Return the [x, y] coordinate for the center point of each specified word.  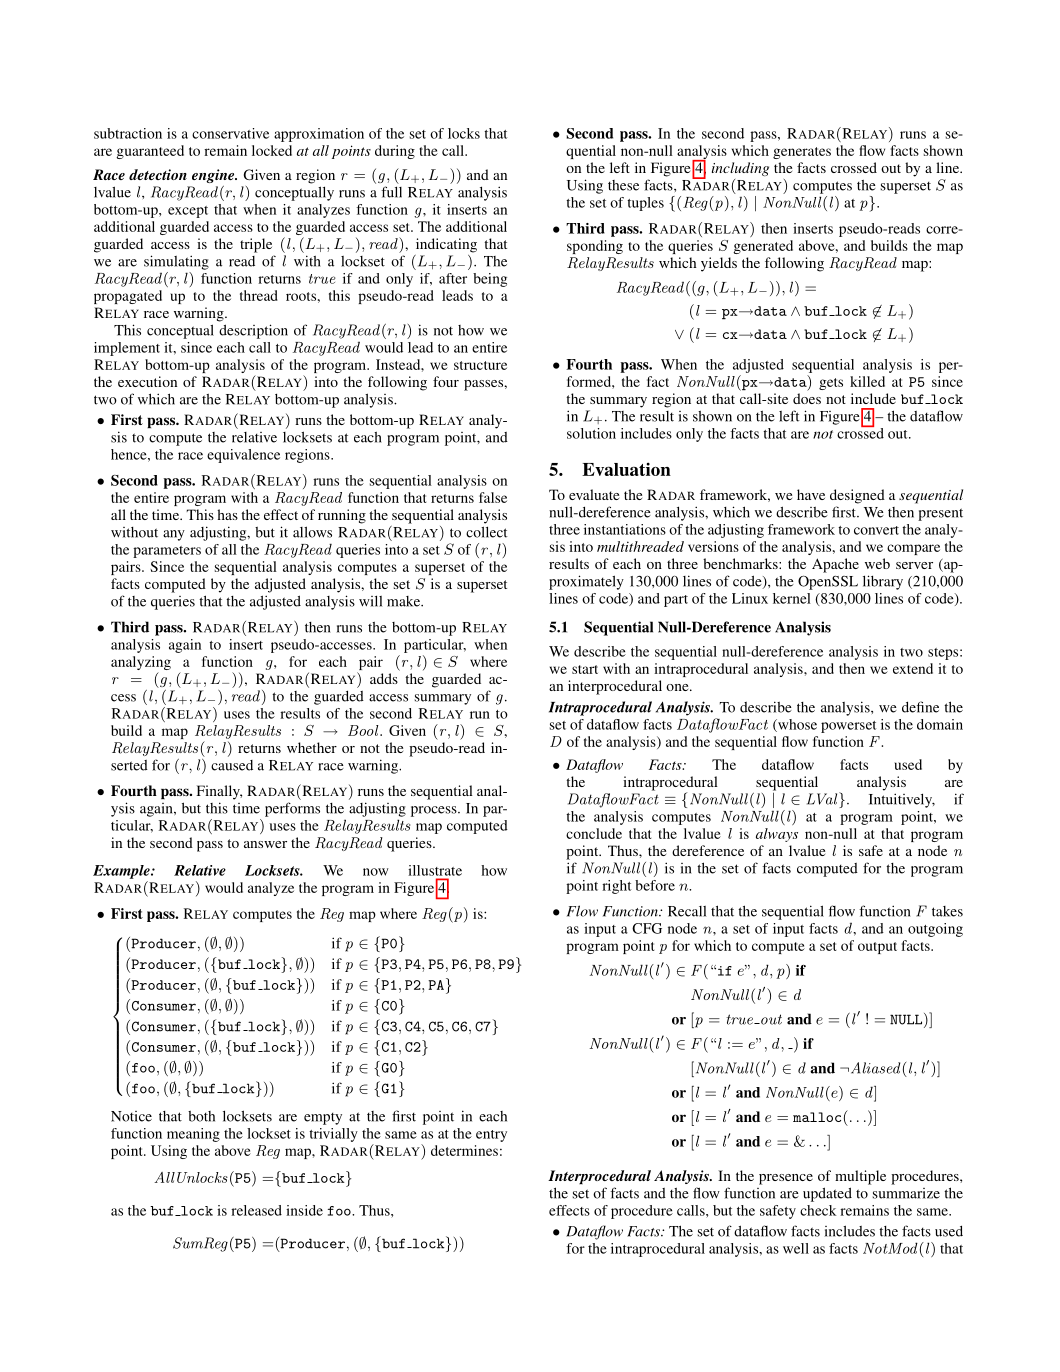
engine [214, 176]
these [623, 185]
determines [464, 1150]
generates [802, 153]
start [585, 669]
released [256, 1210]
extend [913, 668]
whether [312, 747]
